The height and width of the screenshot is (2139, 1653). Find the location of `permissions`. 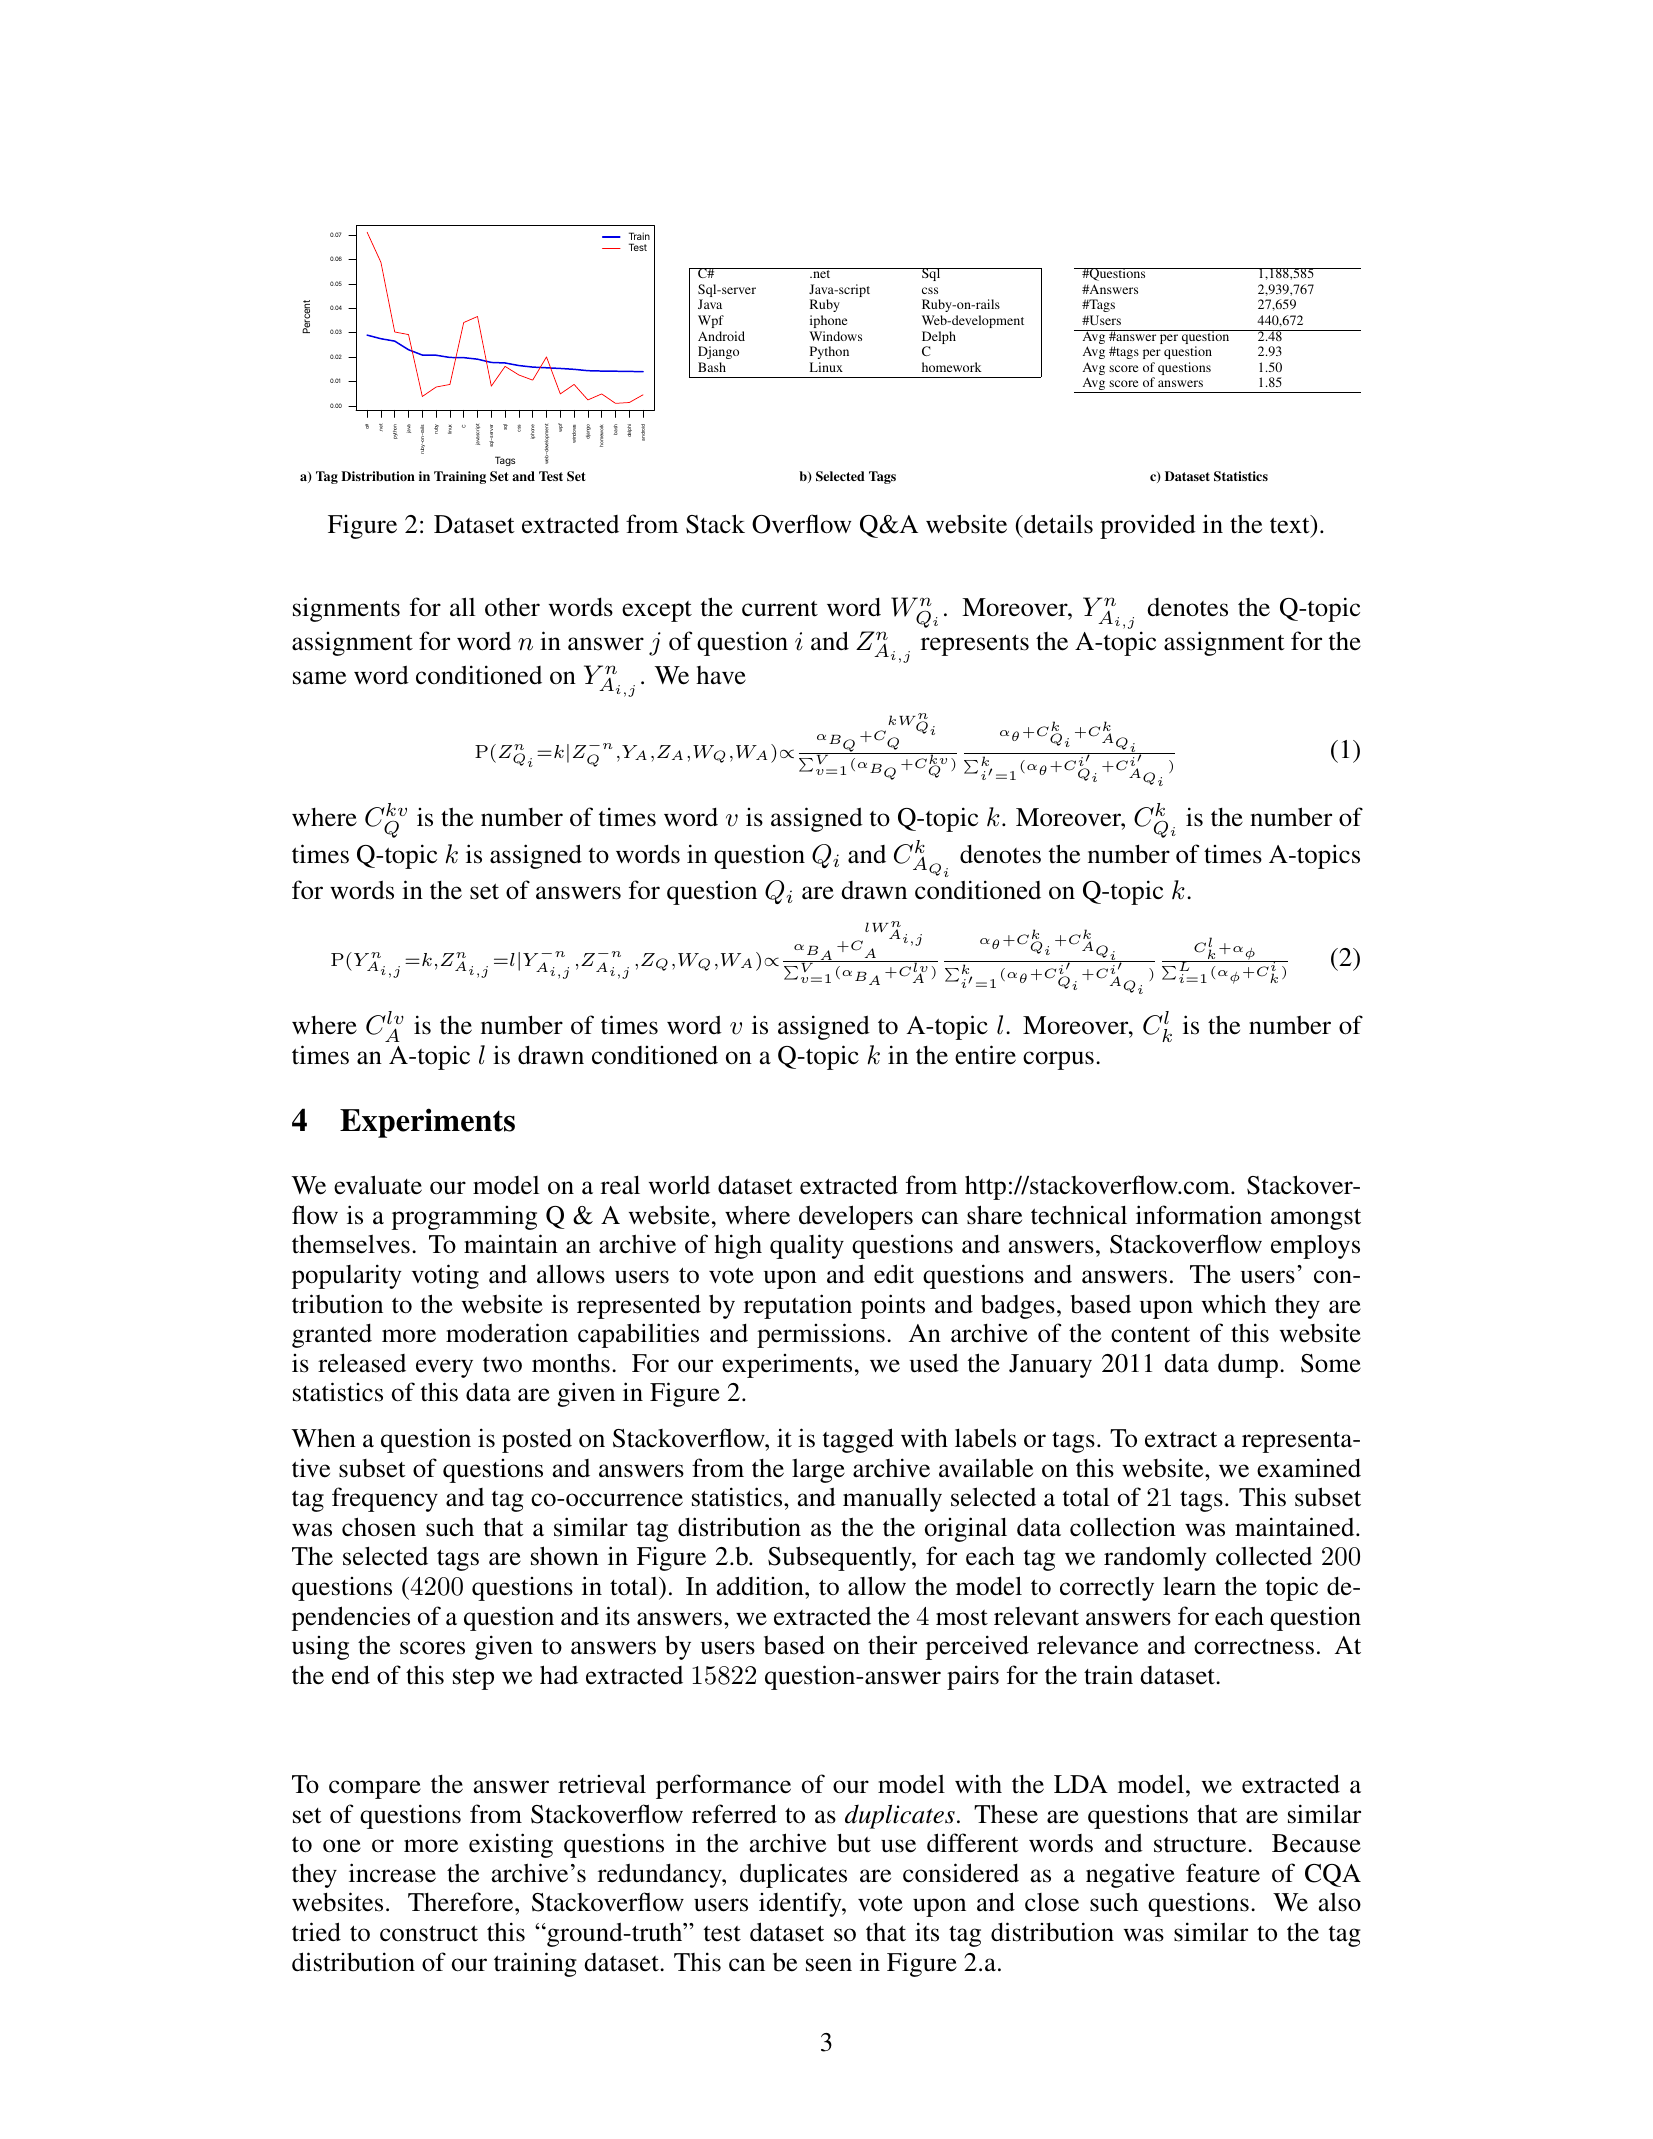

permissions is located at coordinates (821, 1335).
